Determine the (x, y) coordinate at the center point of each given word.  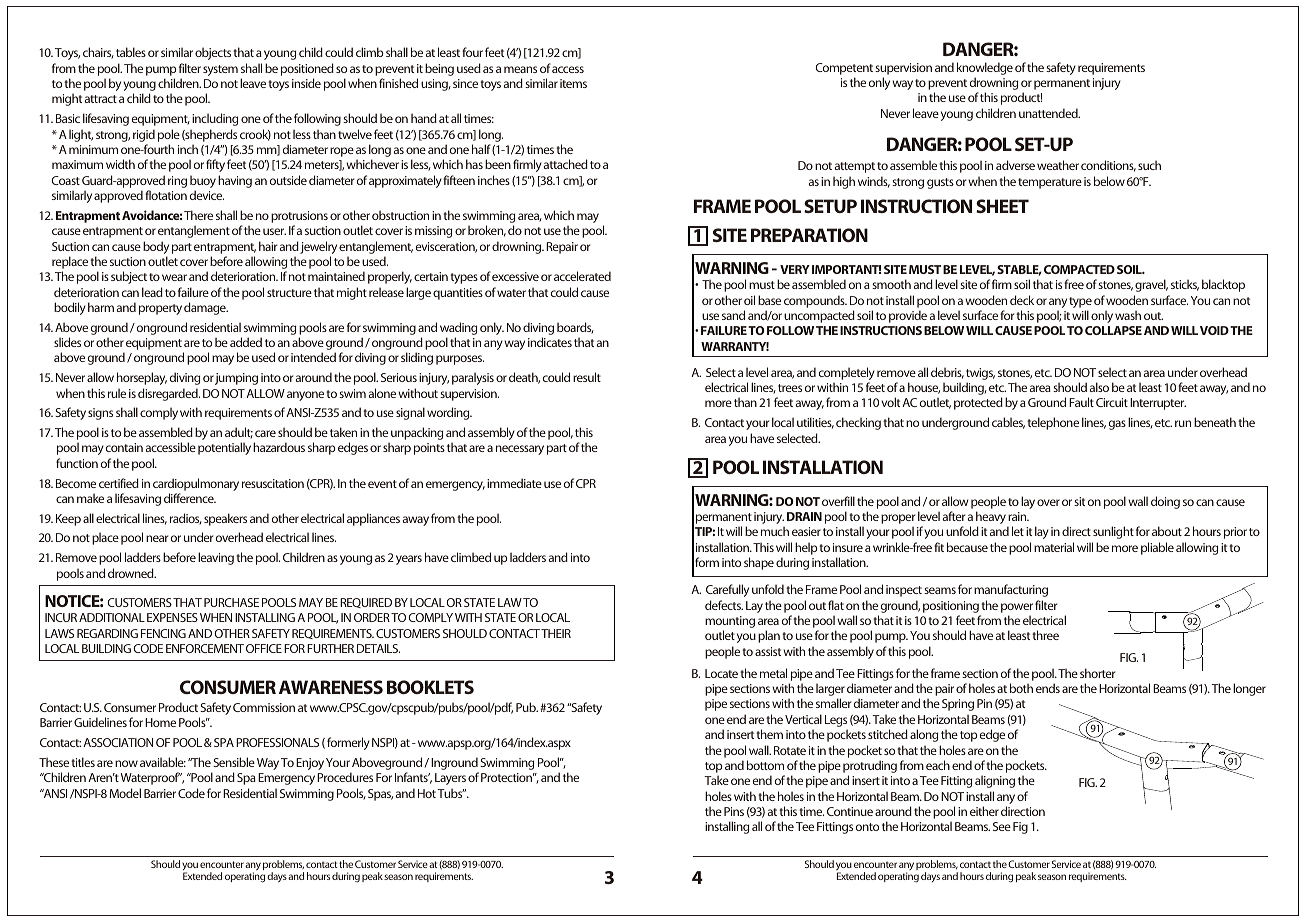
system (220, 70)
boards (575, 328)
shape (759, 563)
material (1054, 547)
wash (1128, 315)
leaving (216, 558)
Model (125, 793)
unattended (1049, 113)
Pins (734, 811)
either (984, 811)
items (573, 83)
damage (206, 308)
